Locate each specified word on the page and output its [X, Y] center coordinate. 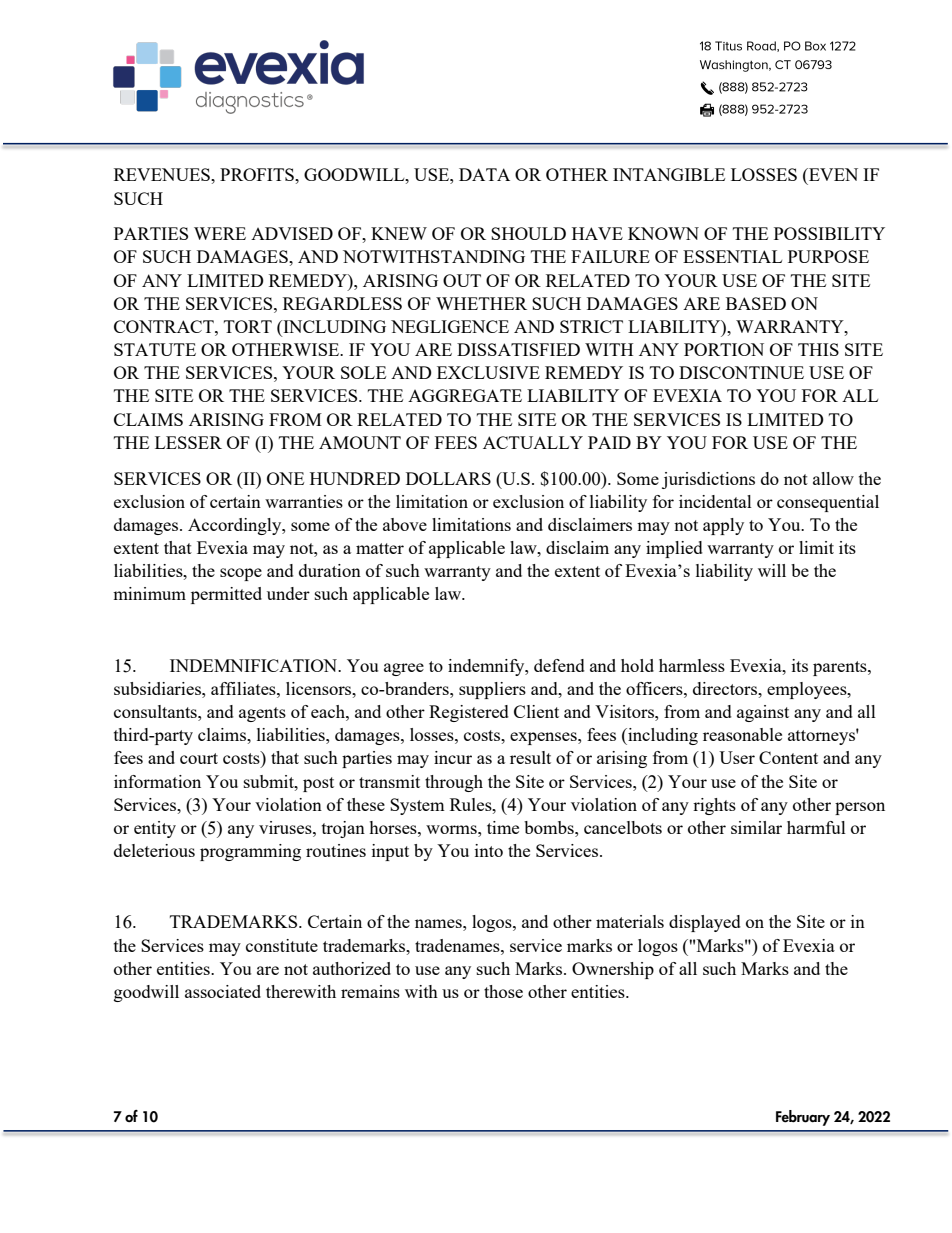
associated [223, 991]
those [503, 991]
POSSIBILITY [829, 233]
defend [559, 665]
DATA [484, 174]
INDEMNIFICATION [255, 665]
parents [841, 668]
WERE [220, 233]
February [803, 1118]
